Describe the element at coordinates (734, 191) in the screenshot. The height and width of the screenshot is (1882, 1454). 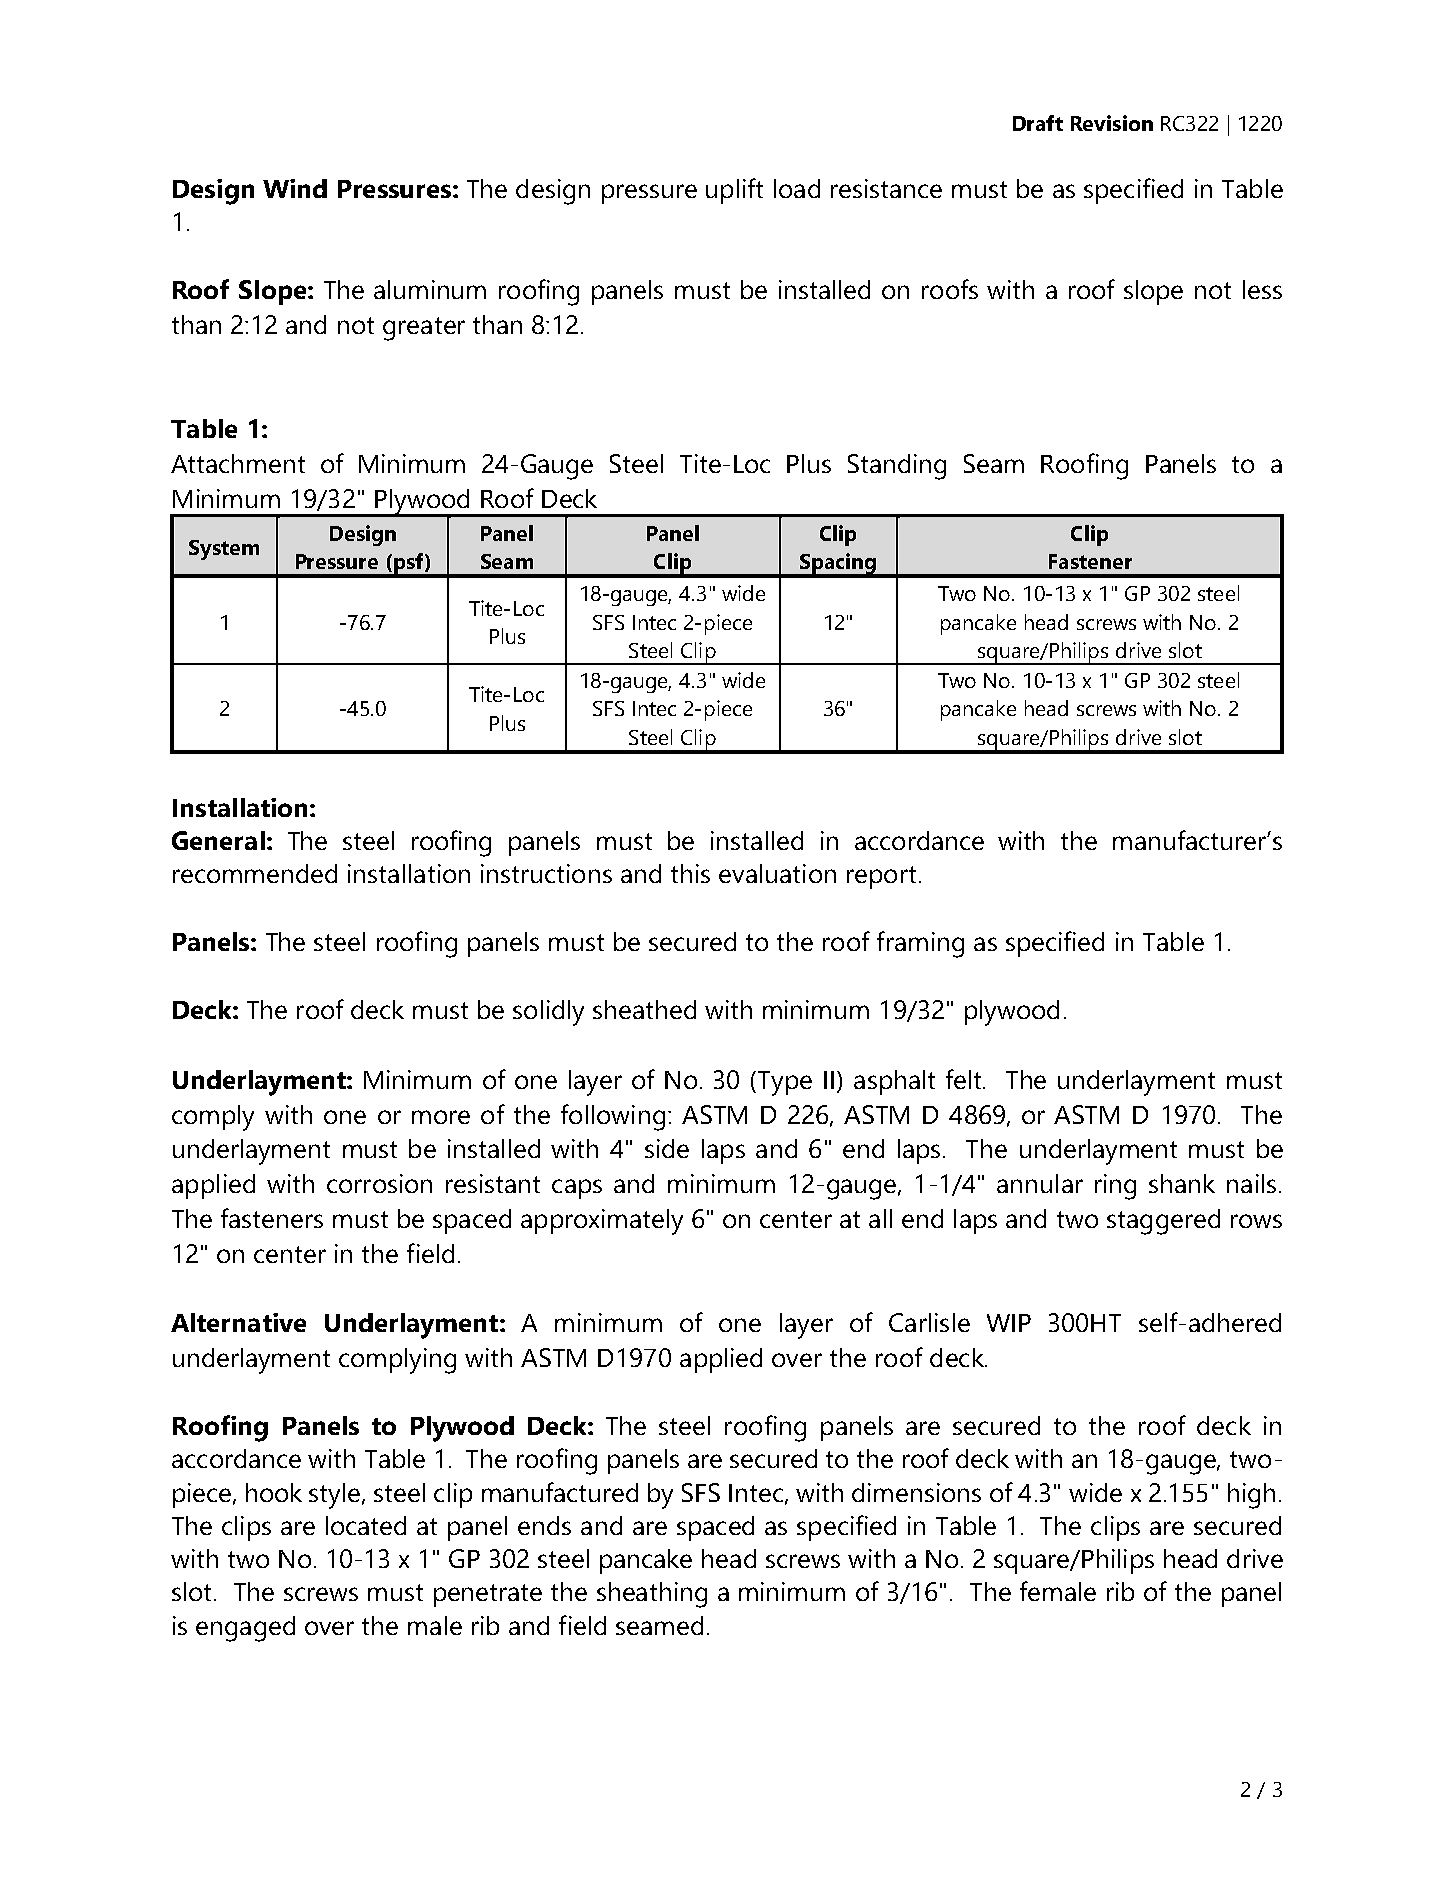
I see `uplift` at that location.
